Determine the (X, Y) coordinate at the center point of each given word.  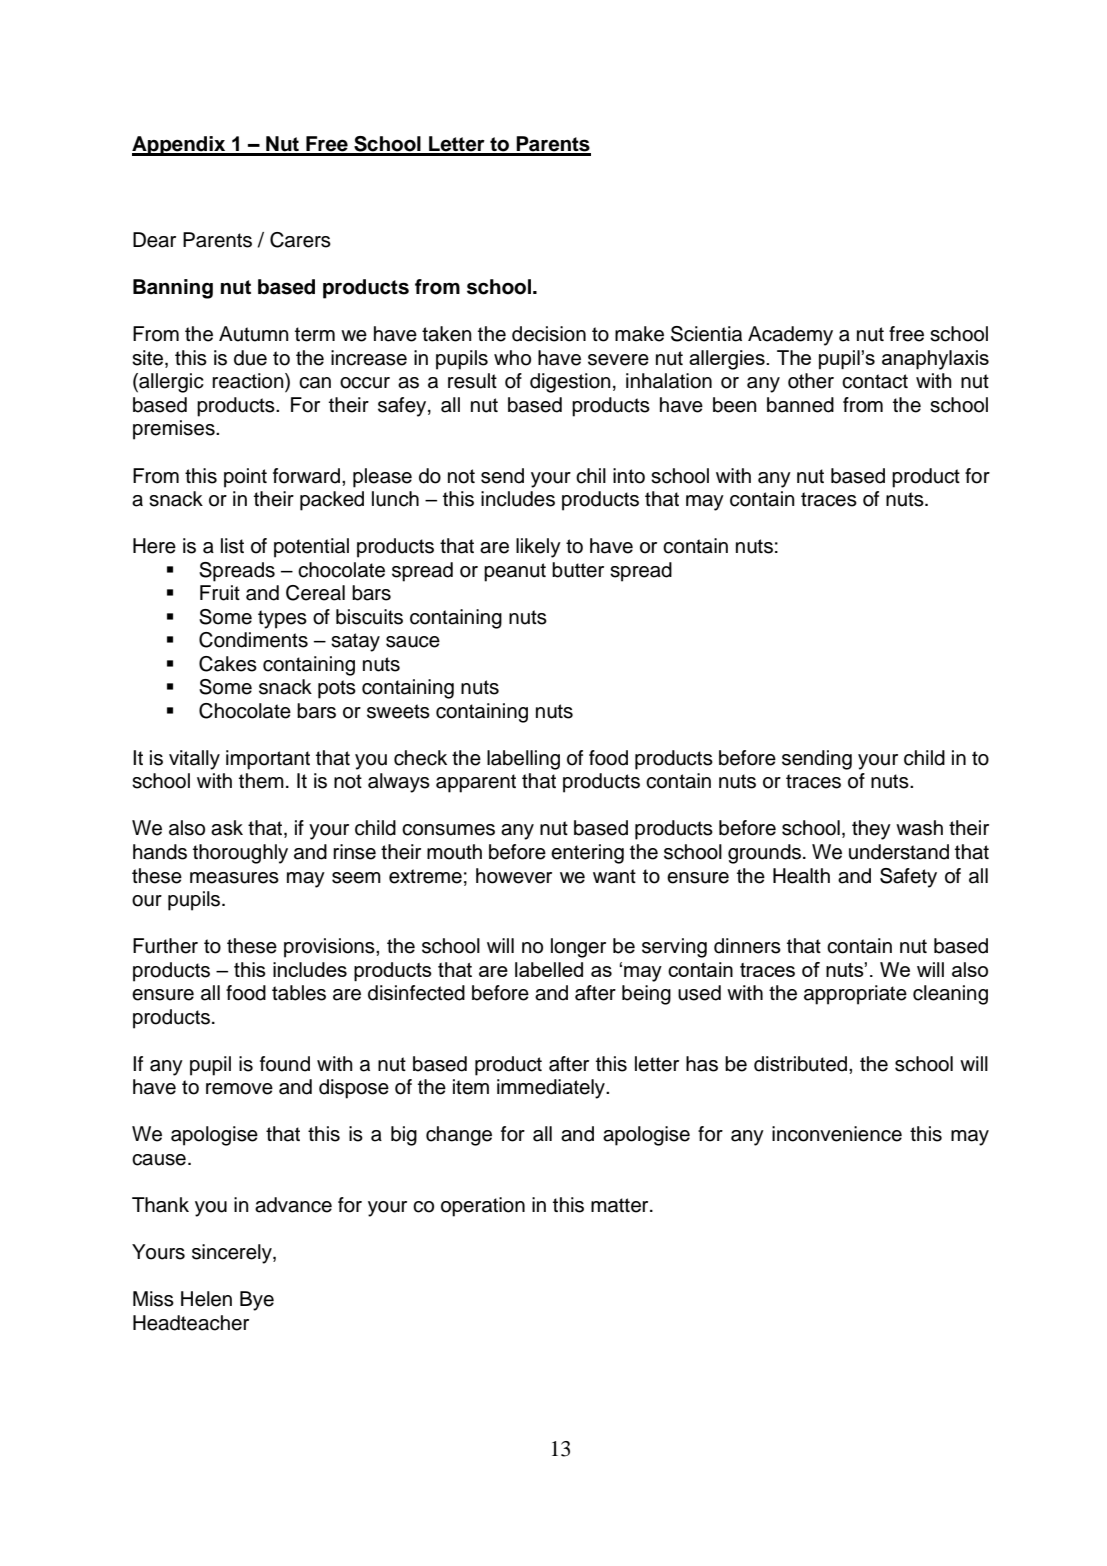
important (268, 760)
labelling (523, 760)
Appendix (180, 146)
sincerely (233, 1254)
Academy (790, 336)
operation (483, 1207)
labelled (549, 969)
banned (800, 405)
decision (549, 334)
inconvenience (837, 1134)
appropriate (855, 995)
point (245, 478)
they (871, 830)
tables (299, 993)
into (629, 476)
